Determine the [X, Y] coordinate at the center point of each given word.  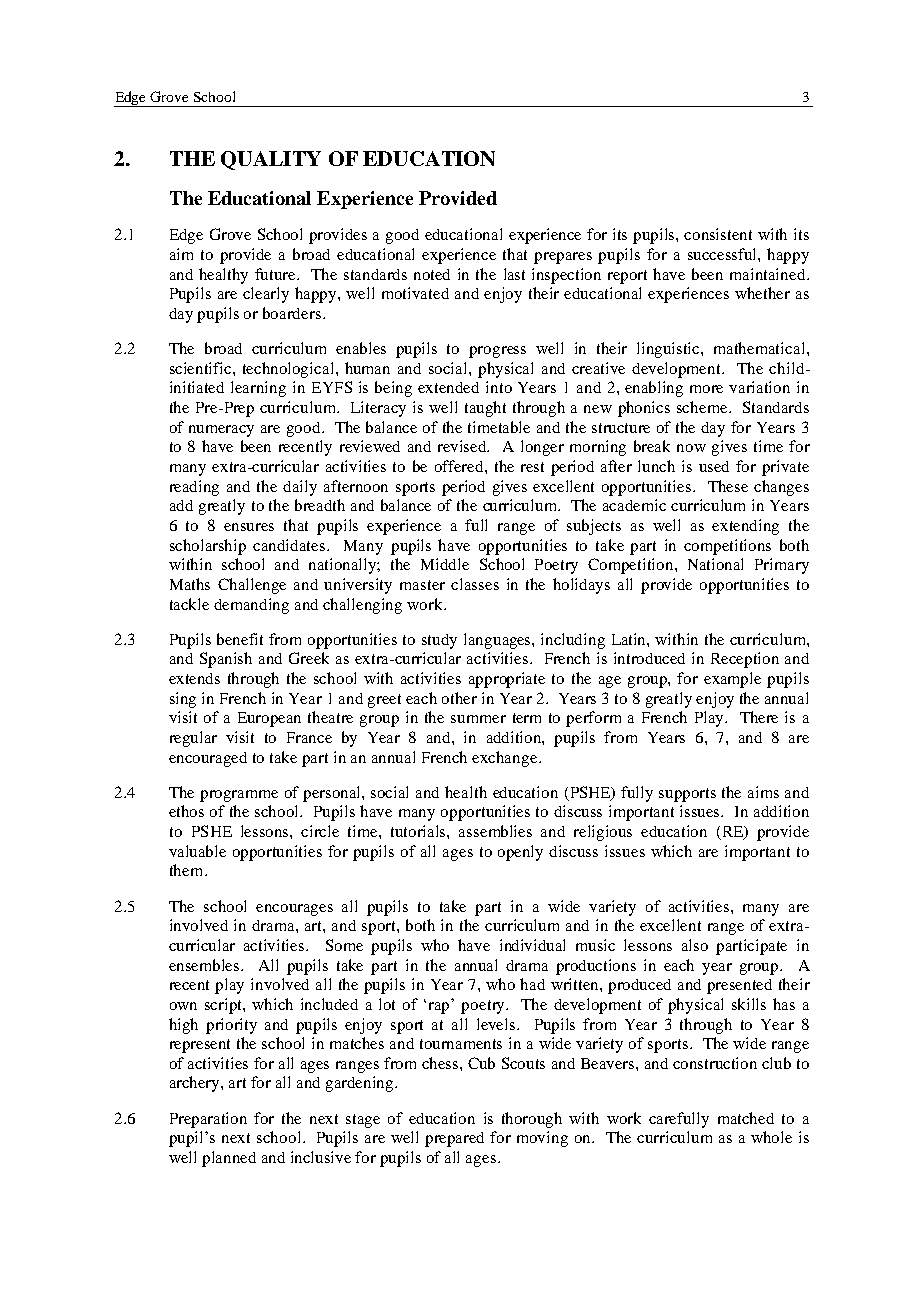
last [514, 274]
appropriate [507, 680]
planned [229, 1159]
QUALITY [271, 160]
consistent [718, 234]
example [732, 680]
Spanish [226, 660]
